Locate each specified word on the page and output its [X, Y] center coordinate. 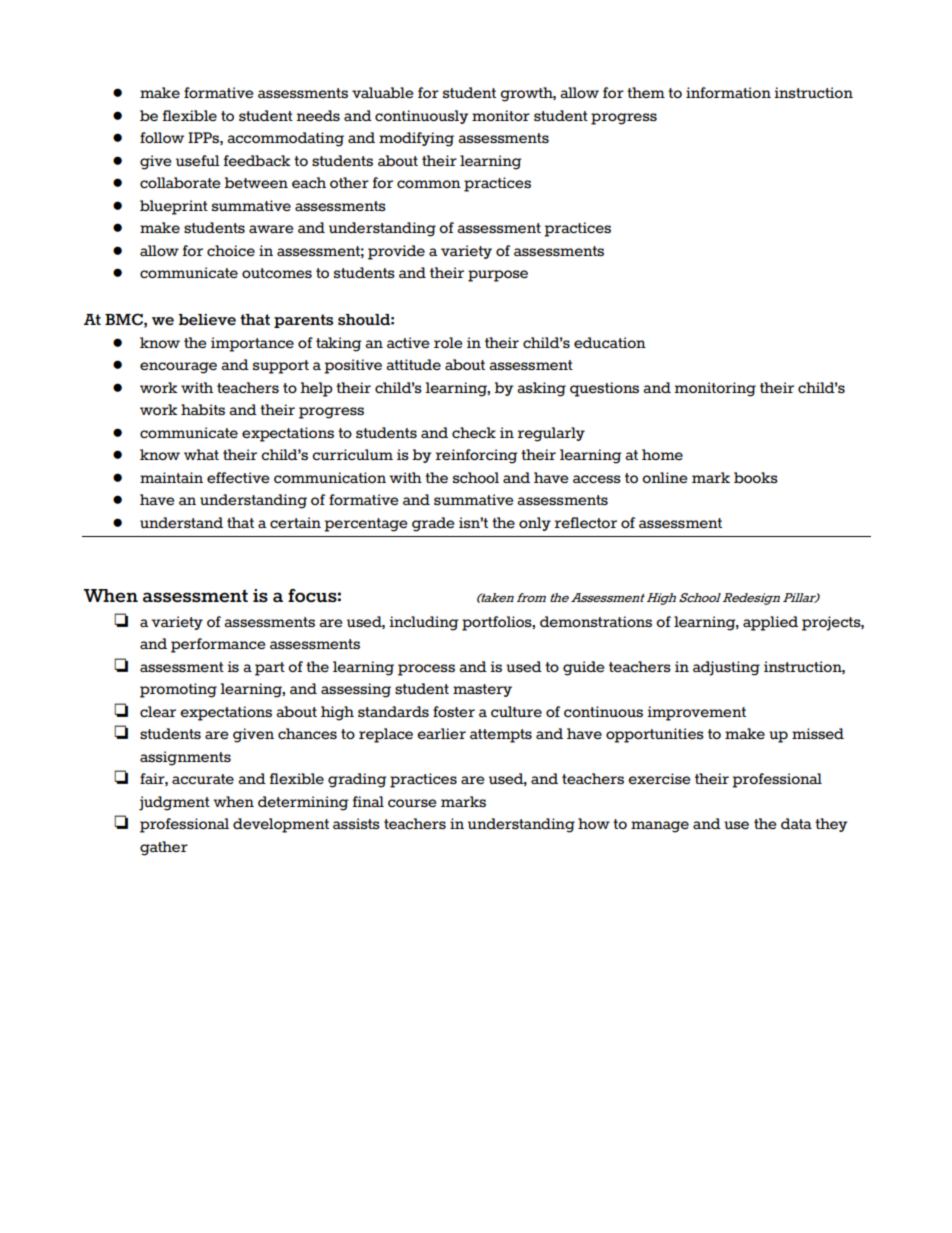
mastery [482, 690]
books [756, 477]
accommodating [285, 139]
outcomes [277, 273]
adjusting [726, 668]
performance [218, 645]
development [281, 825]
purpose [498, 276]
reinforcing [476, 456]
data [796, 823]
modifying [416, 139]
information [728, 92]
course [412, 803]
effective [238, 477]
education [610, 342]
